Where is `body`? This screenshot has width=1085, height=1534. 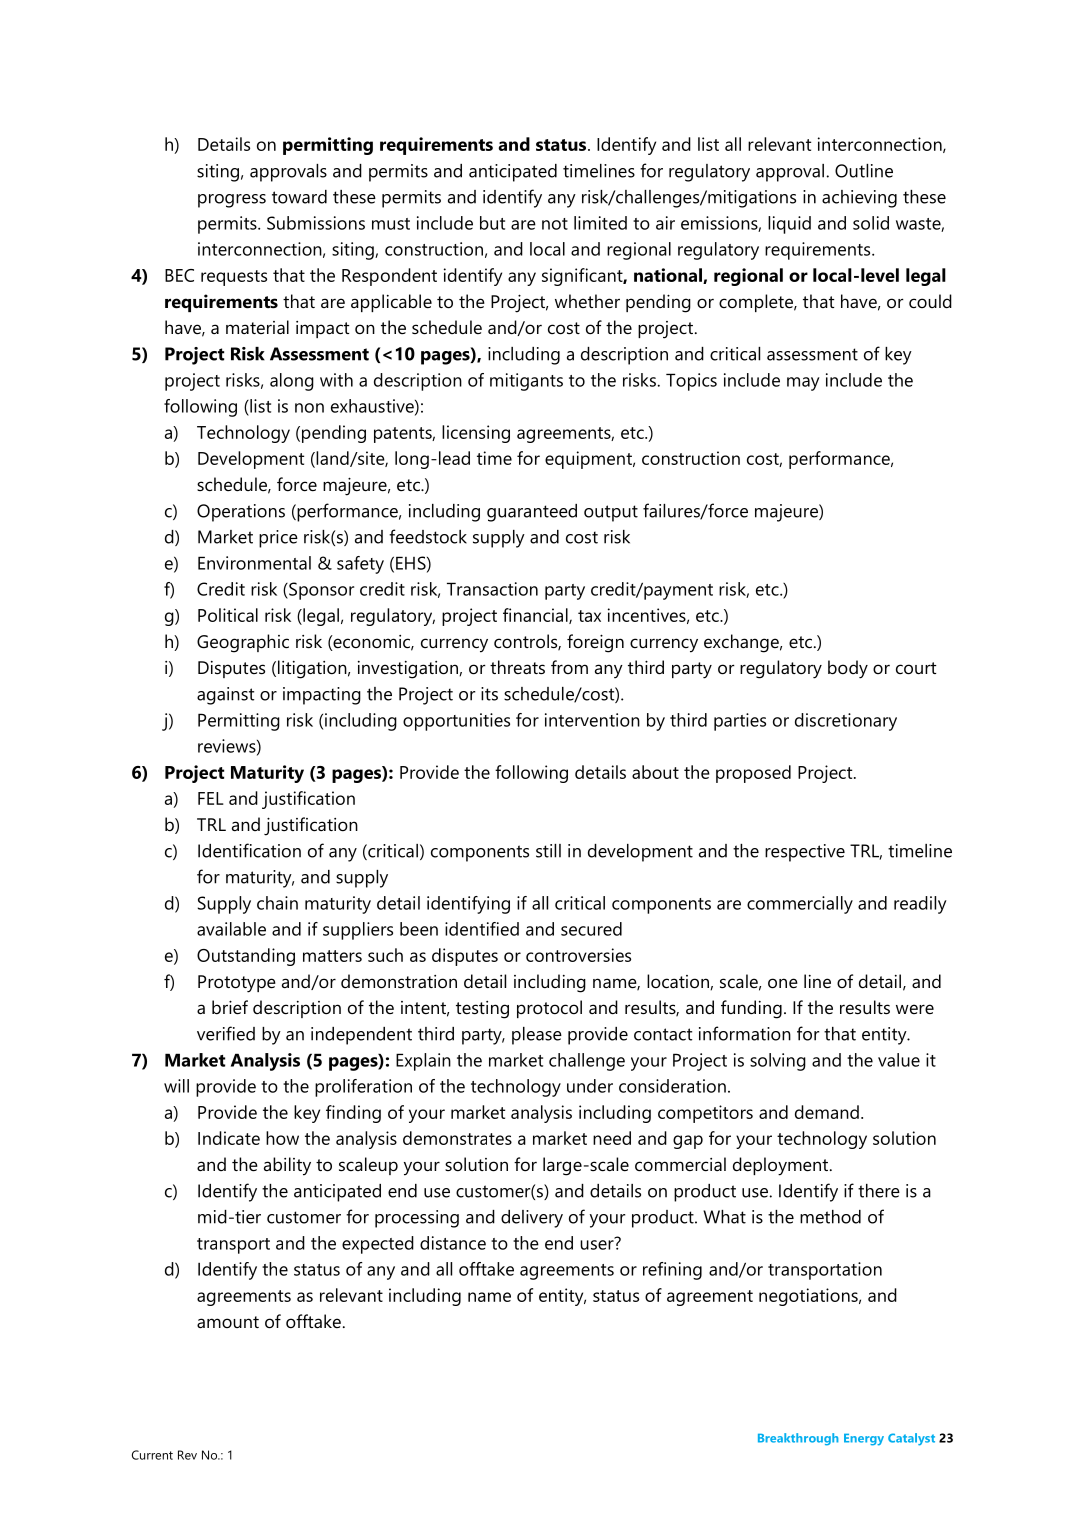
body is located at coordinates (848, 669).
